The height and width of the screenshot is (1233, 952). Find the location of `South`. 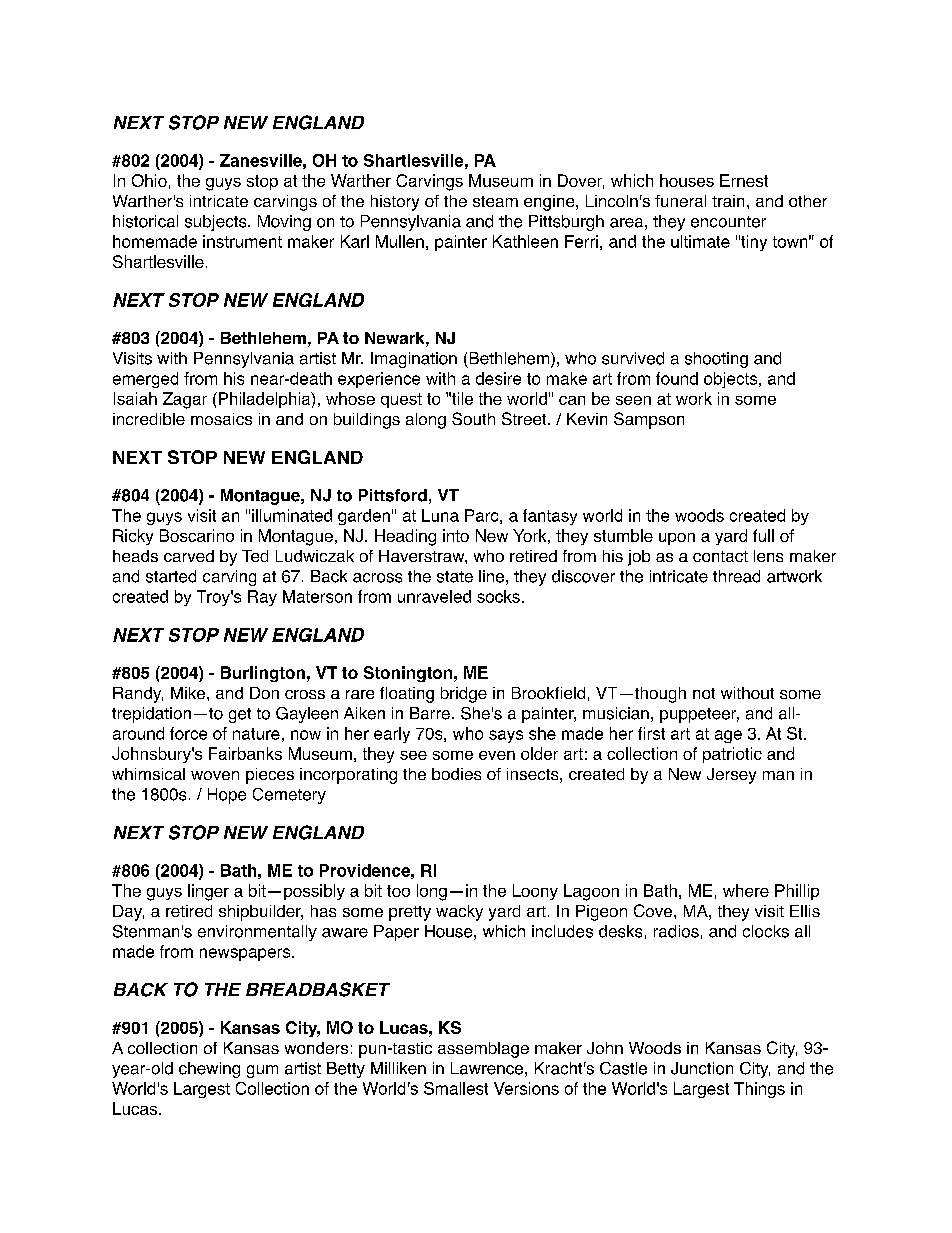

South is located at coordinates (473, 418).
